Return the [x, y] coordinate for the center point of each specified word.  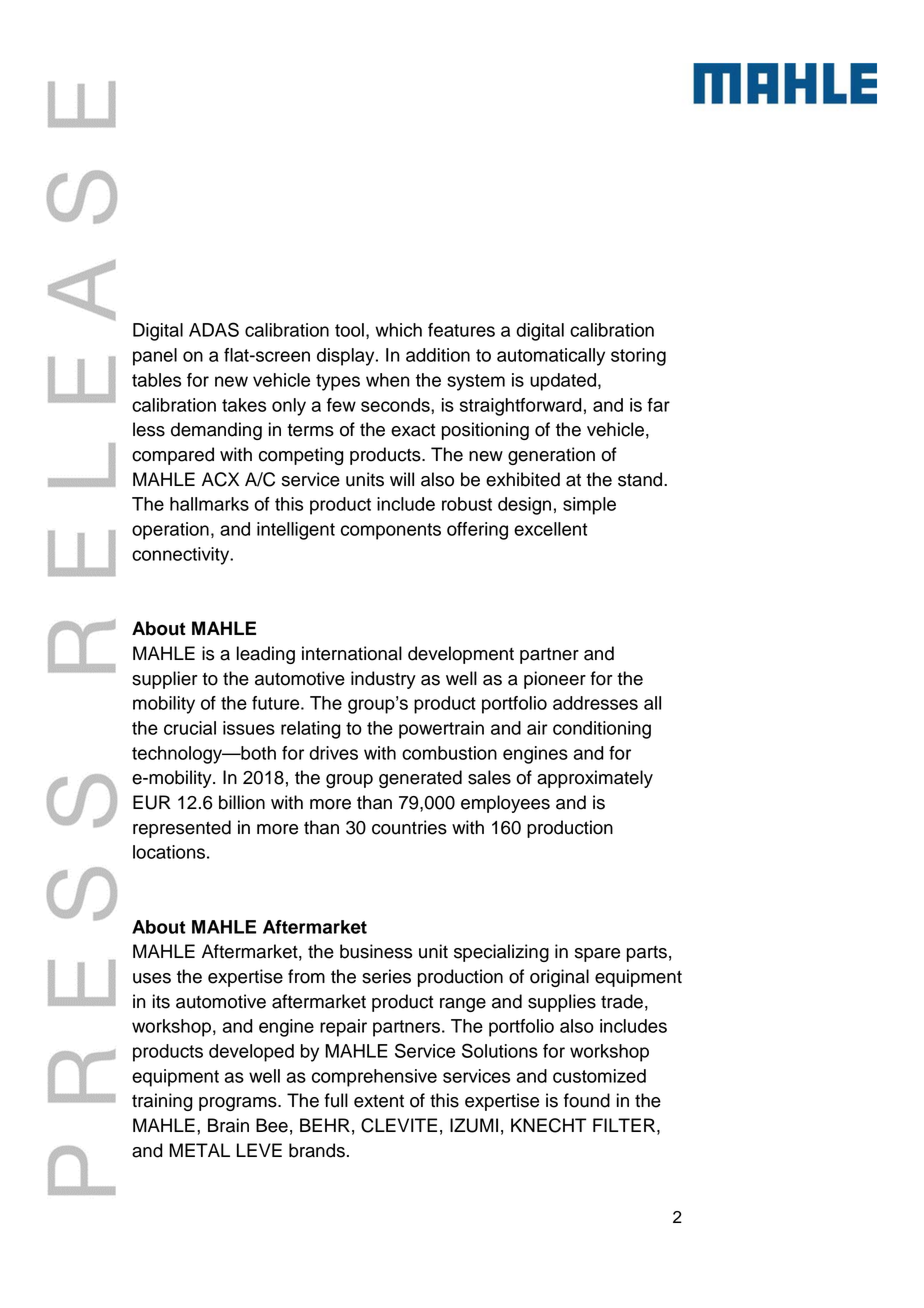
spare [597, 955]
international [352, 653]
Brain [228, 1125]
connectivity [182, 556]
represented [182, 829]
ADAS [214, 329]
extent [379, 1101]
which [398, 330]
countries [409, 827]
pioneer [555, 680]
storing [638, 357]
